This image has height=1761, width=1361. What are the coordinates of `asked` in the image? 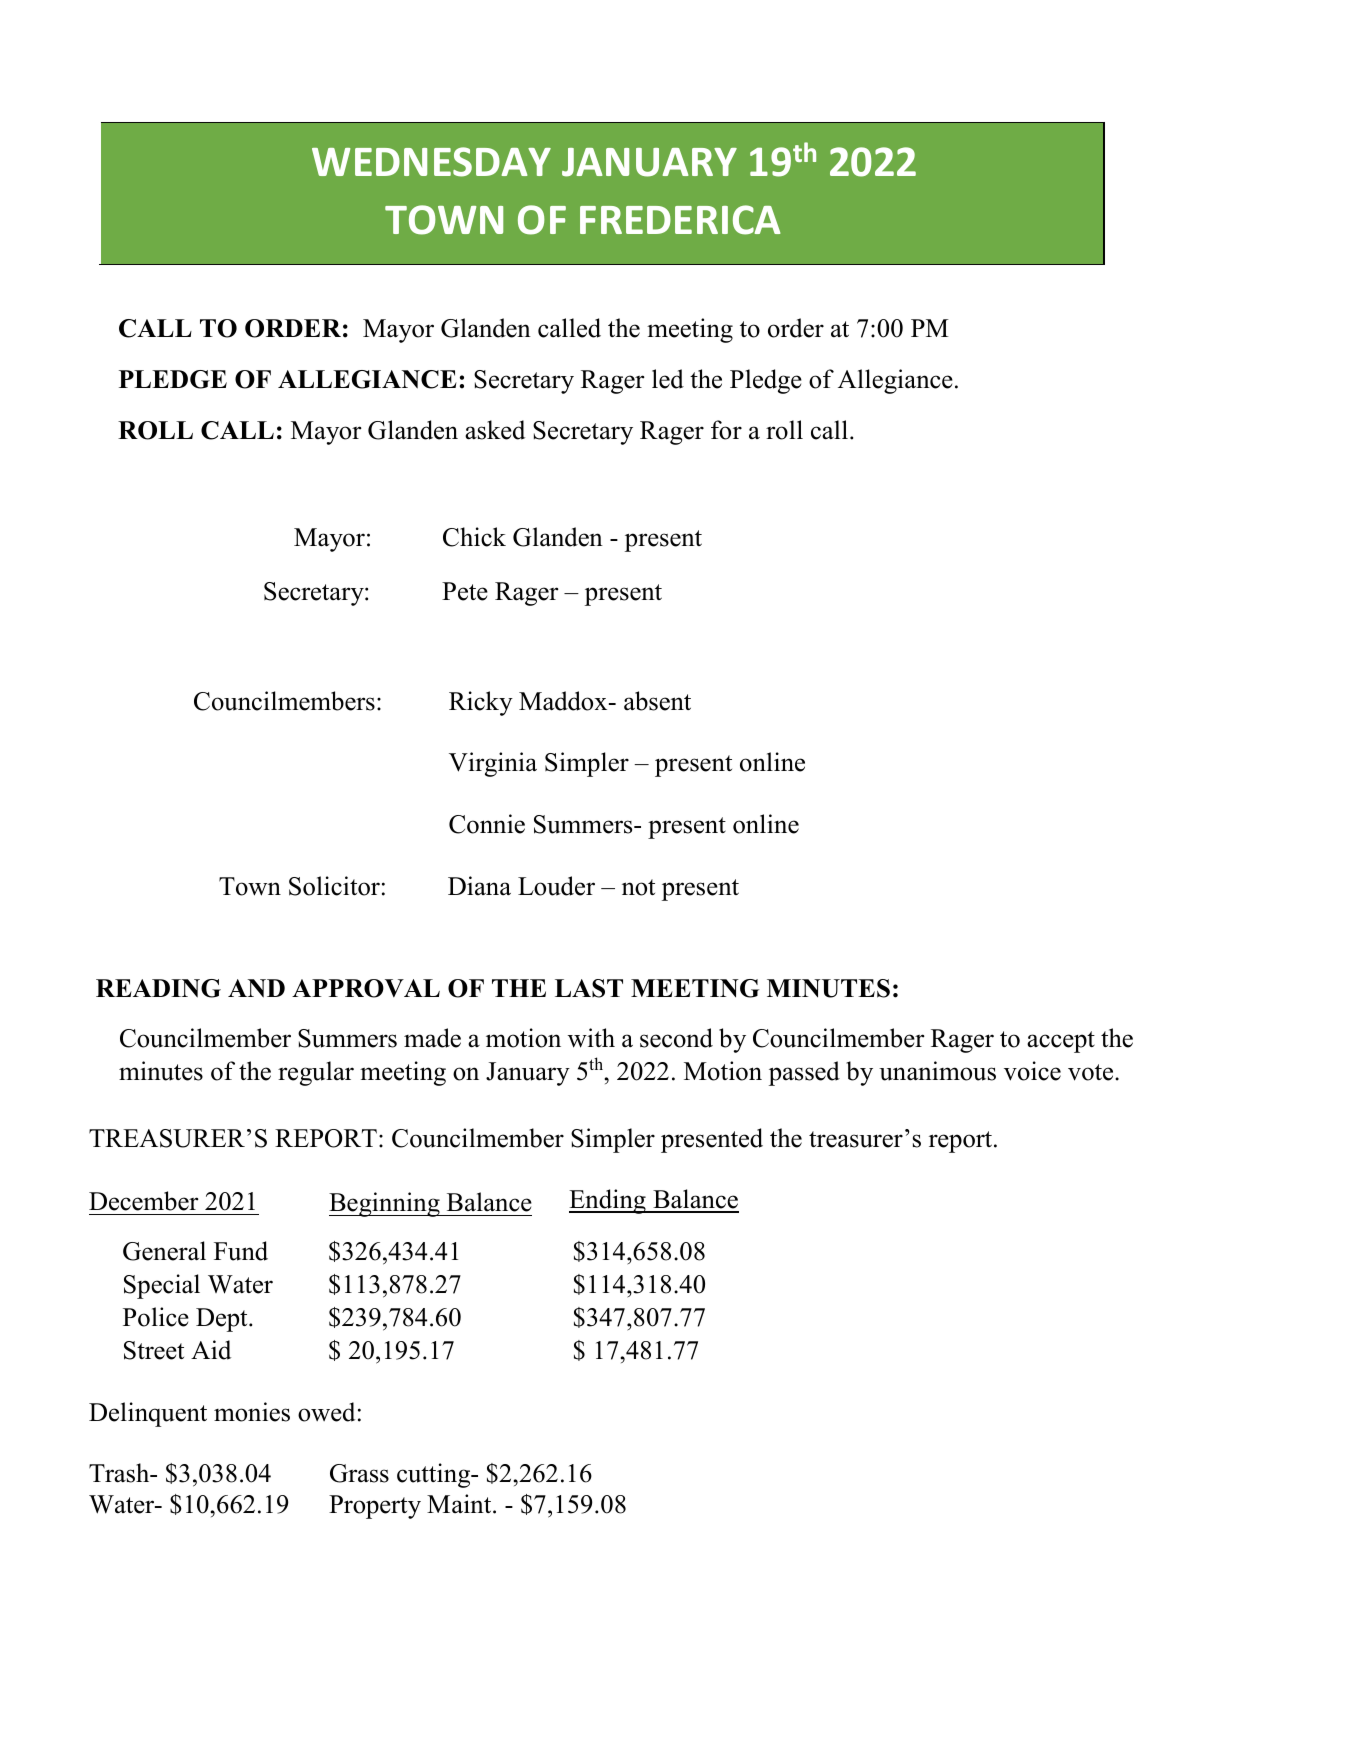 It's located at (495, 430).
